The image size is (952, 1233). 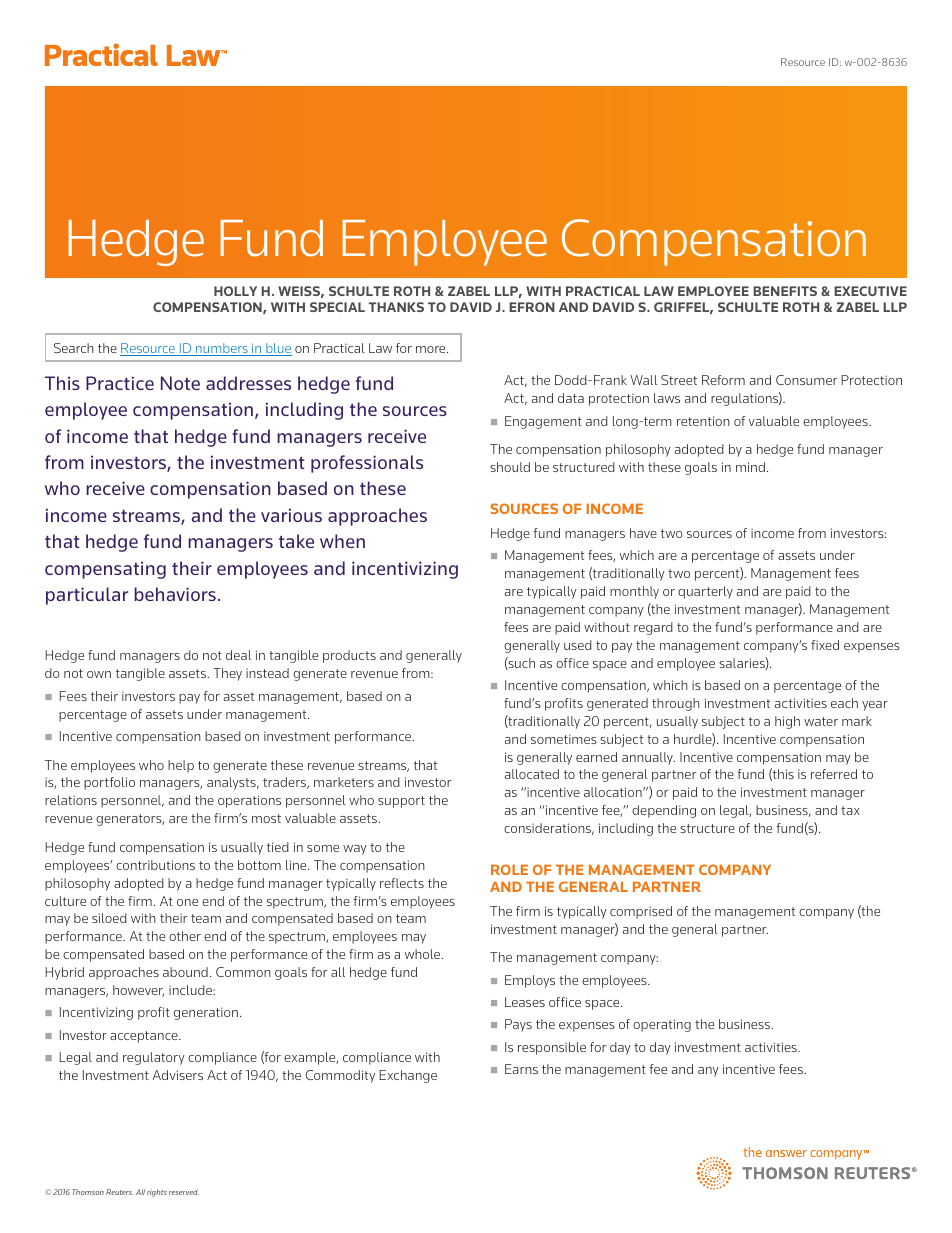 What do you see at coordinates (641, 912) in the screenshot?
I see `comprised` at bounding box center [641, 912].
